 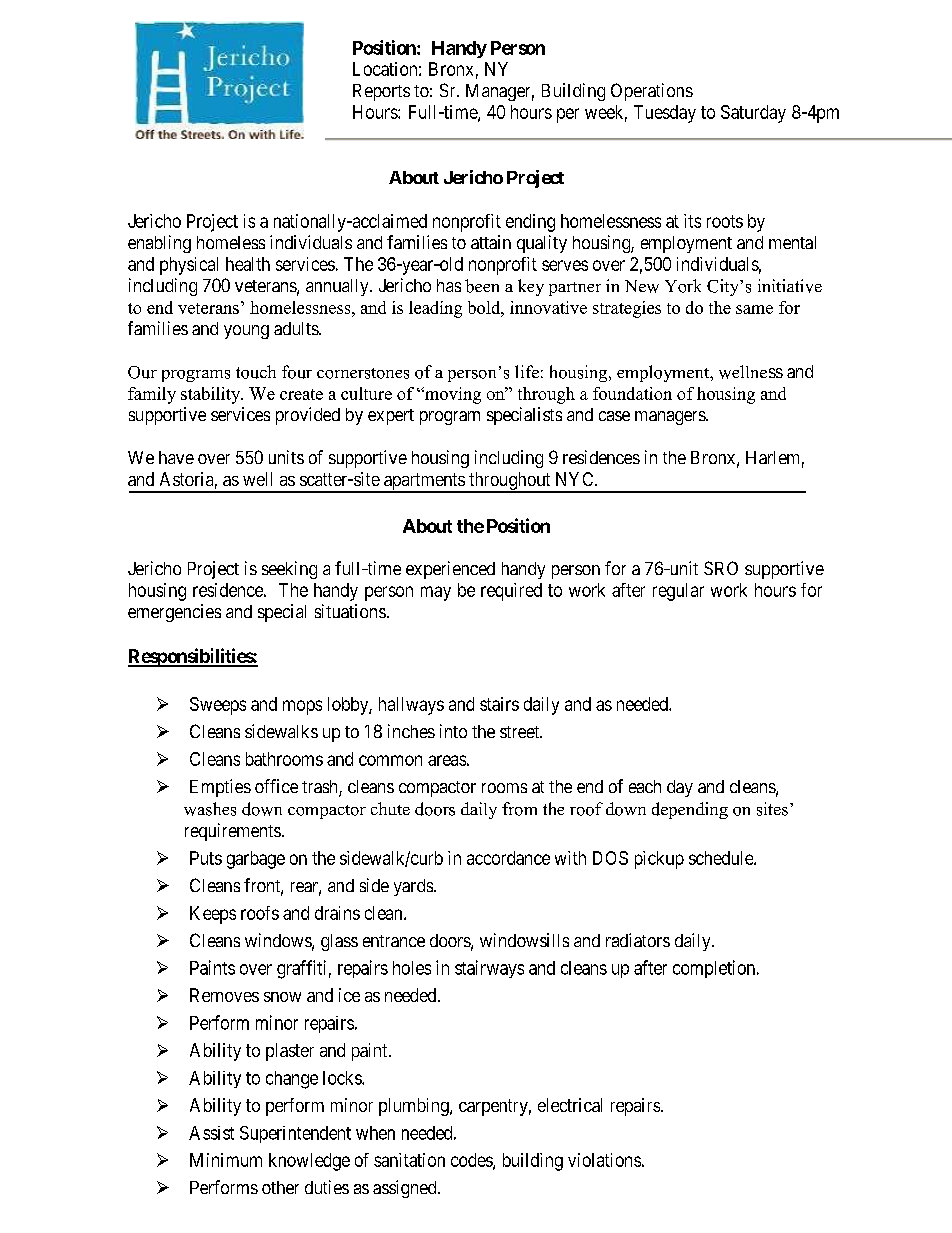 I want to click on Saturday, so click(x=753, y=114).
